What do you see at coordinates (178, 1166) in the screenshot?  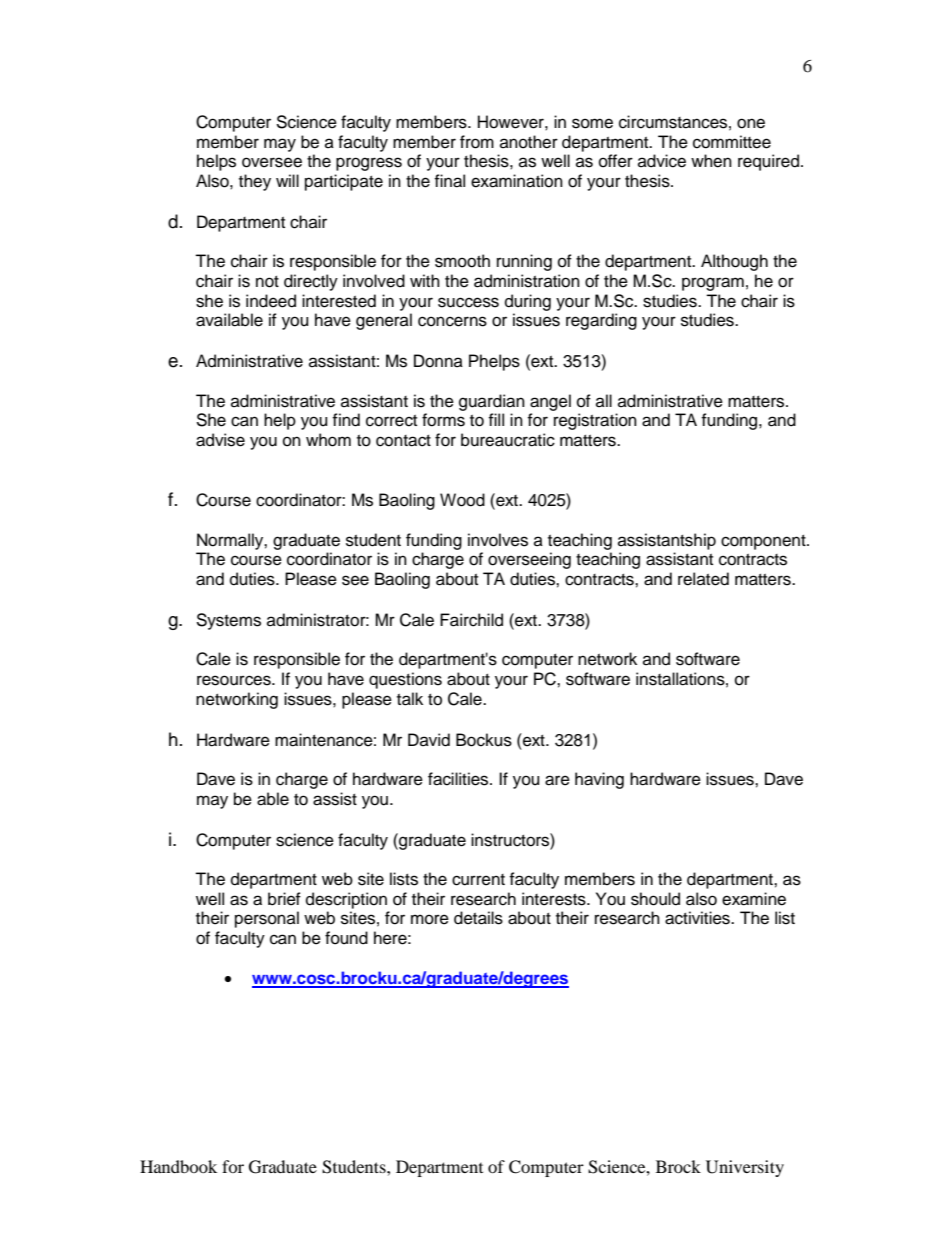 I see `Handbook` at bounding box center [178, 1166].
